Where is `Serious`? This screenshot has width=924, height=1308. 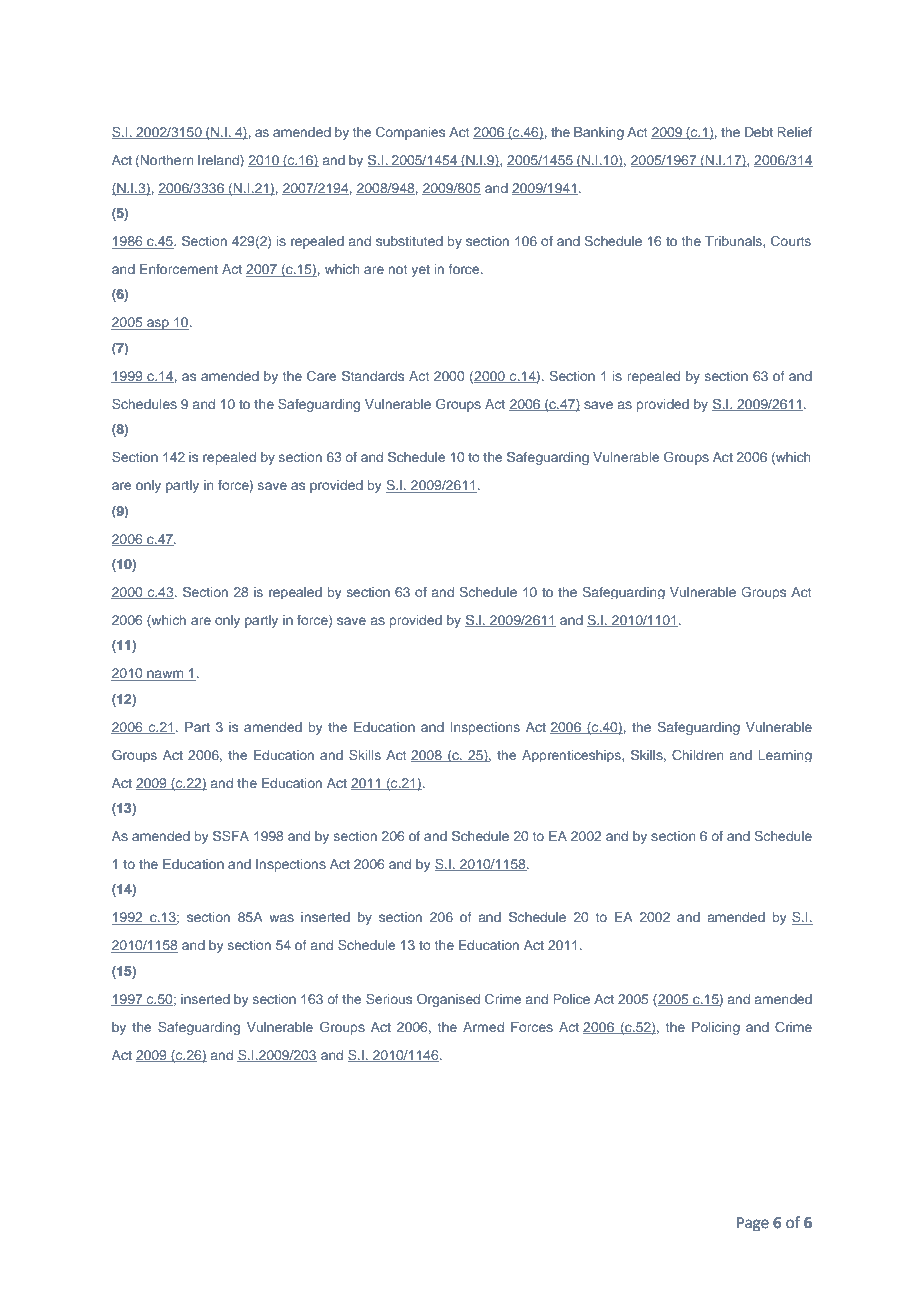 Serious is located at coordinates (389, 998).
